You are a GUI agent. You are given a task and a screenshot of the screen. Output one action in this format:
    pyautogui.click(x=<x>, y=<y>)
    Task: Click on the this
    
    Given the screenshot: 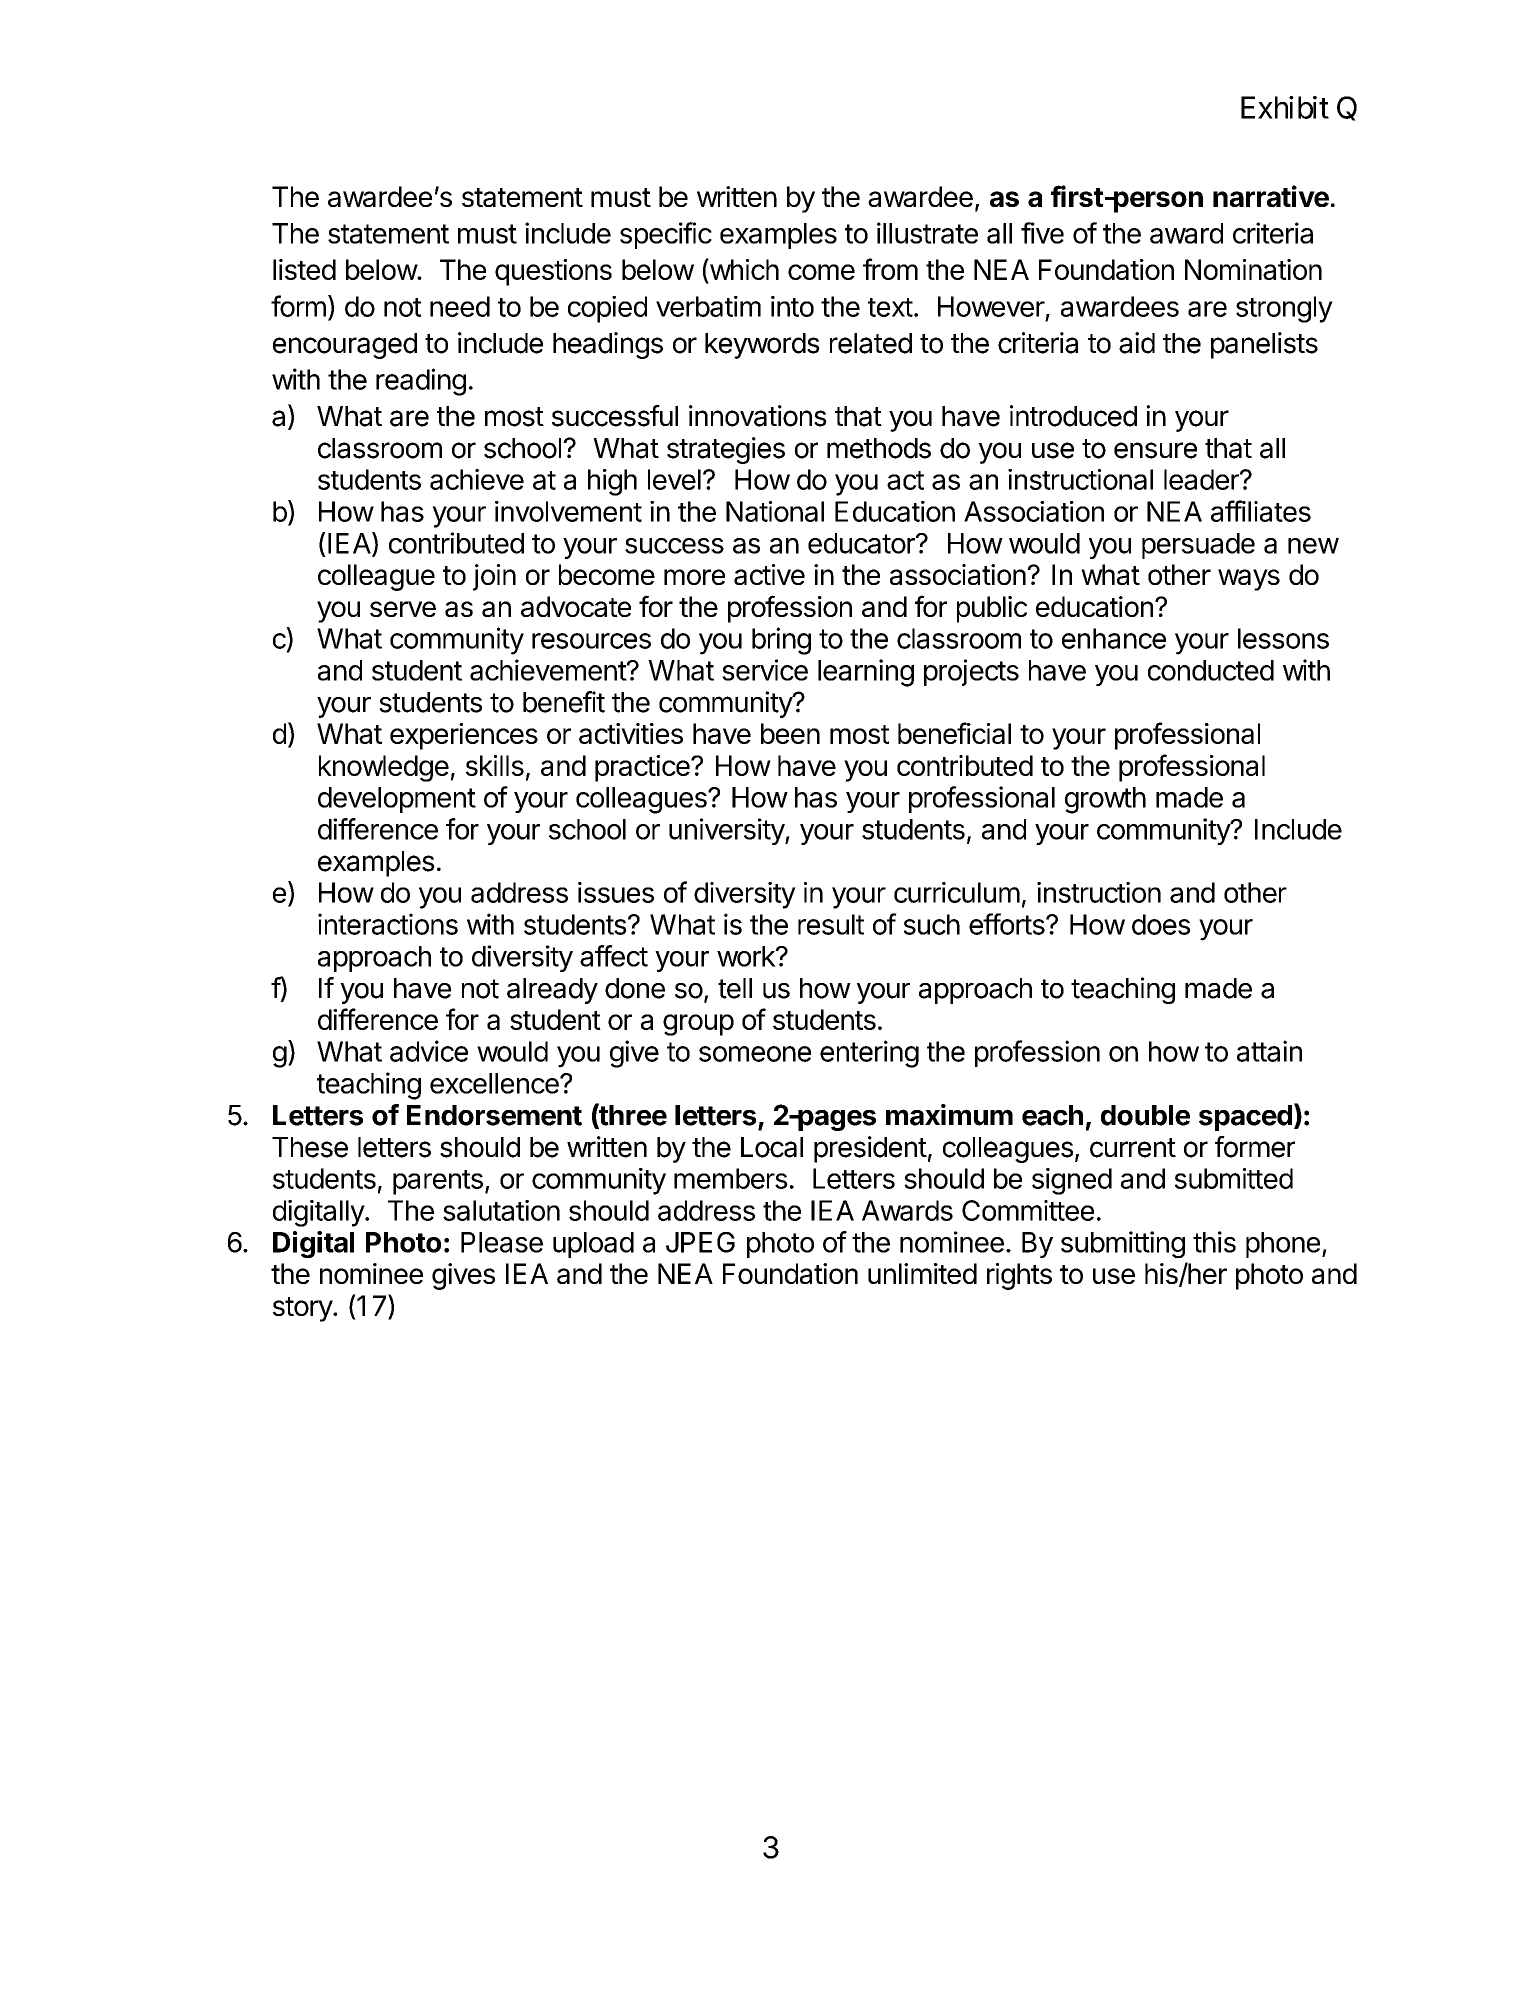 What is the action you would take?
    pyautogui.click(x=1214, y=1242)
